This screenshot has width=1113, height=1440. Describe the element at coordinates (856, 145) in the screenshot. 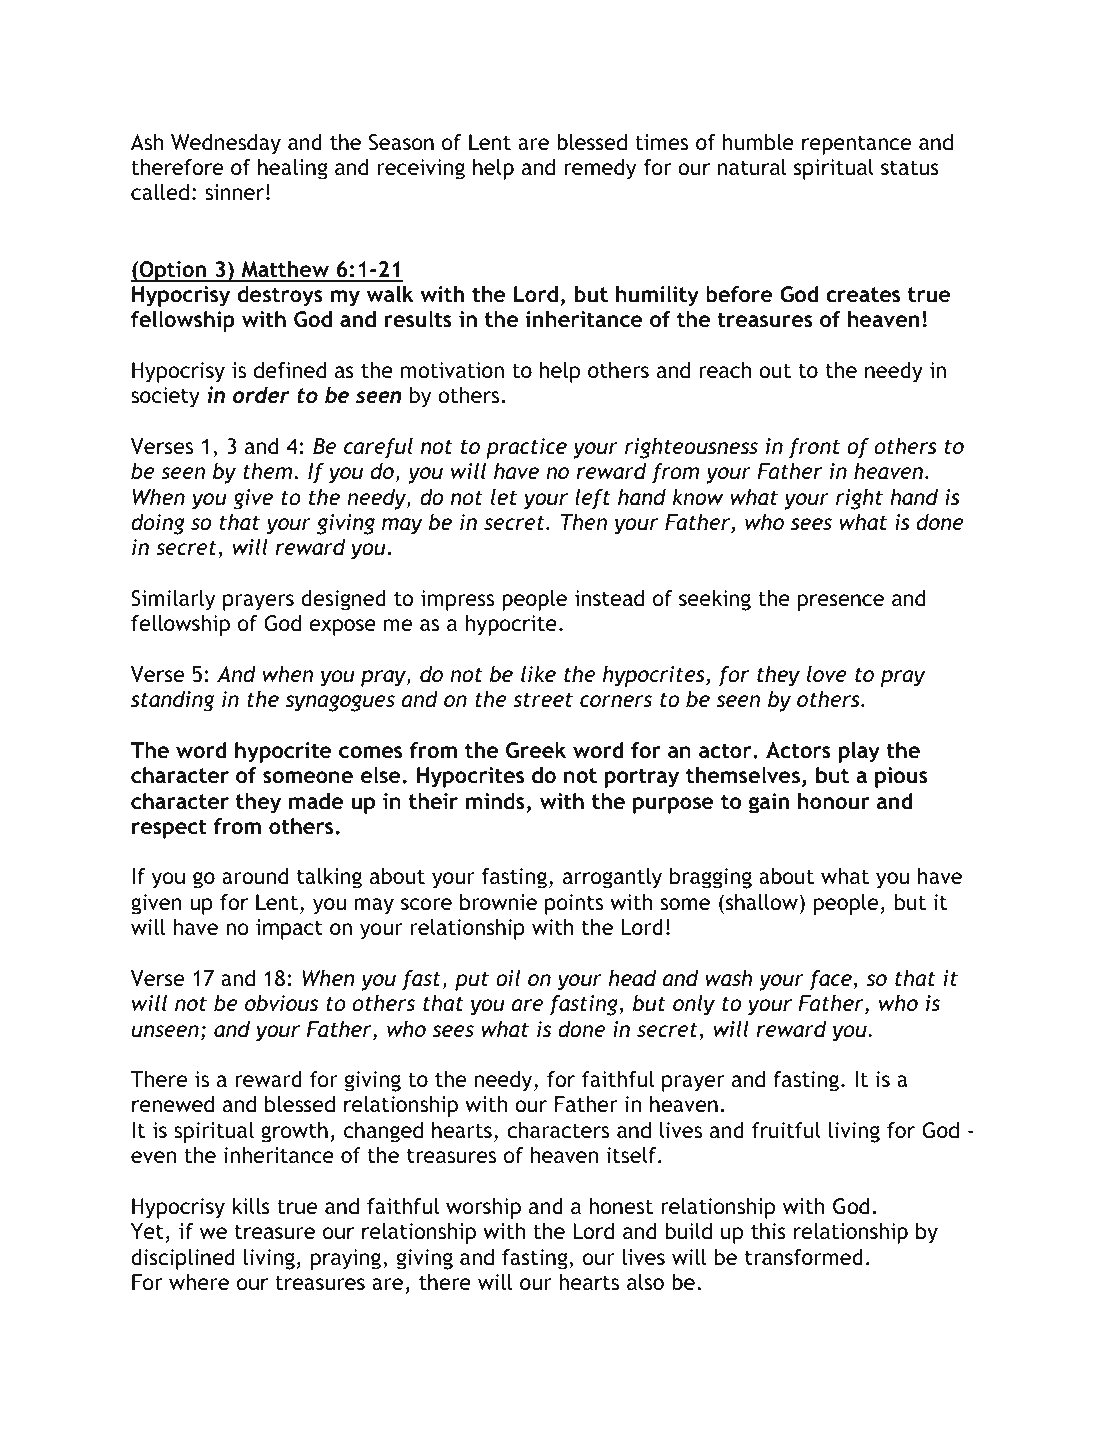

I see `repentance` at that location.
